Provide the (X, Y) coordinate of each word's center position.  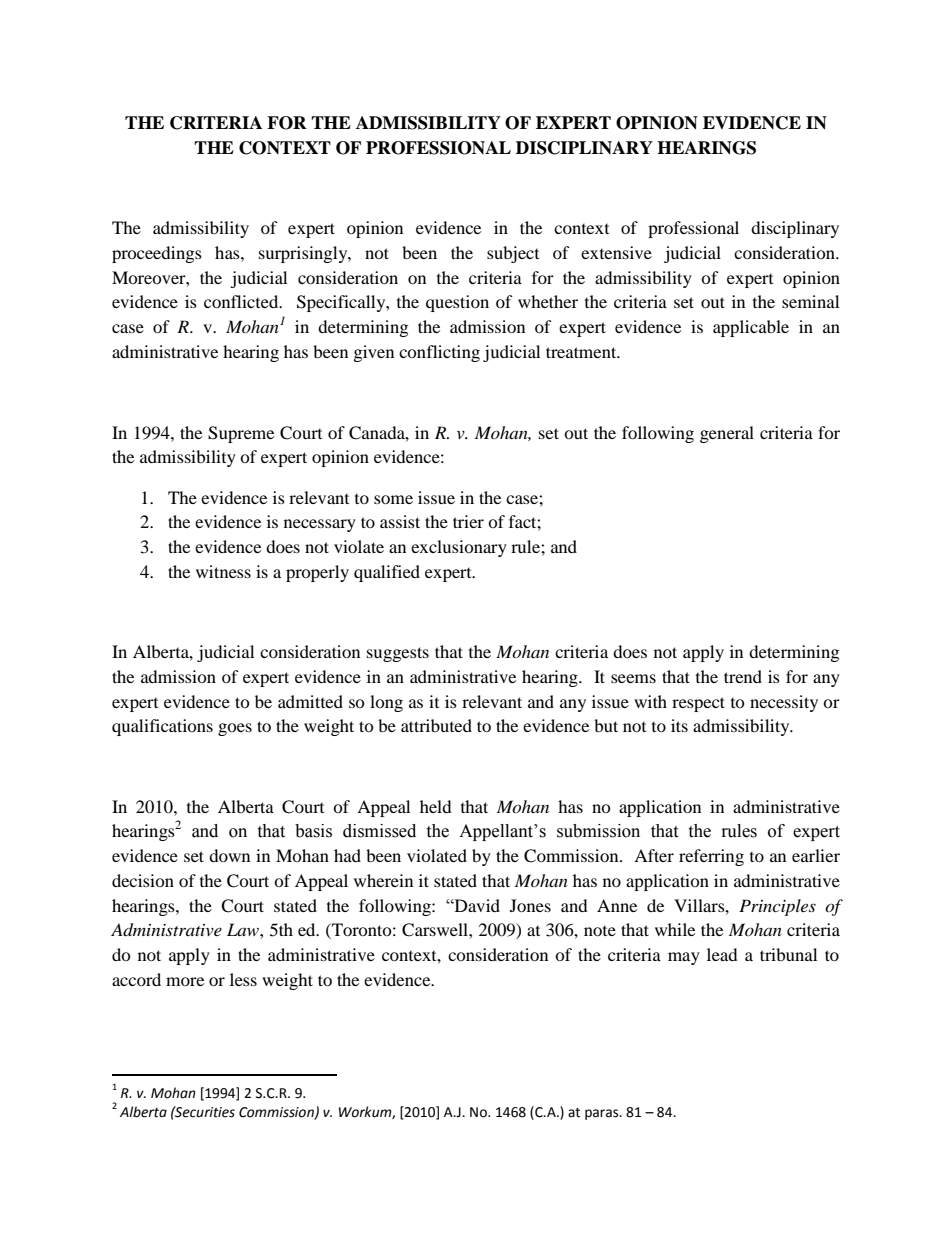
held (436, 806)
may (684, 958)
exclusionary (459, 548)
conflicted (242, 301)
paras (603, 1114)
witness (223, 571)
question (457, 303)
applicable (751, 328)
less (243, 979)
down (229, 855)
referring (711, 857)
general (727, 434)
